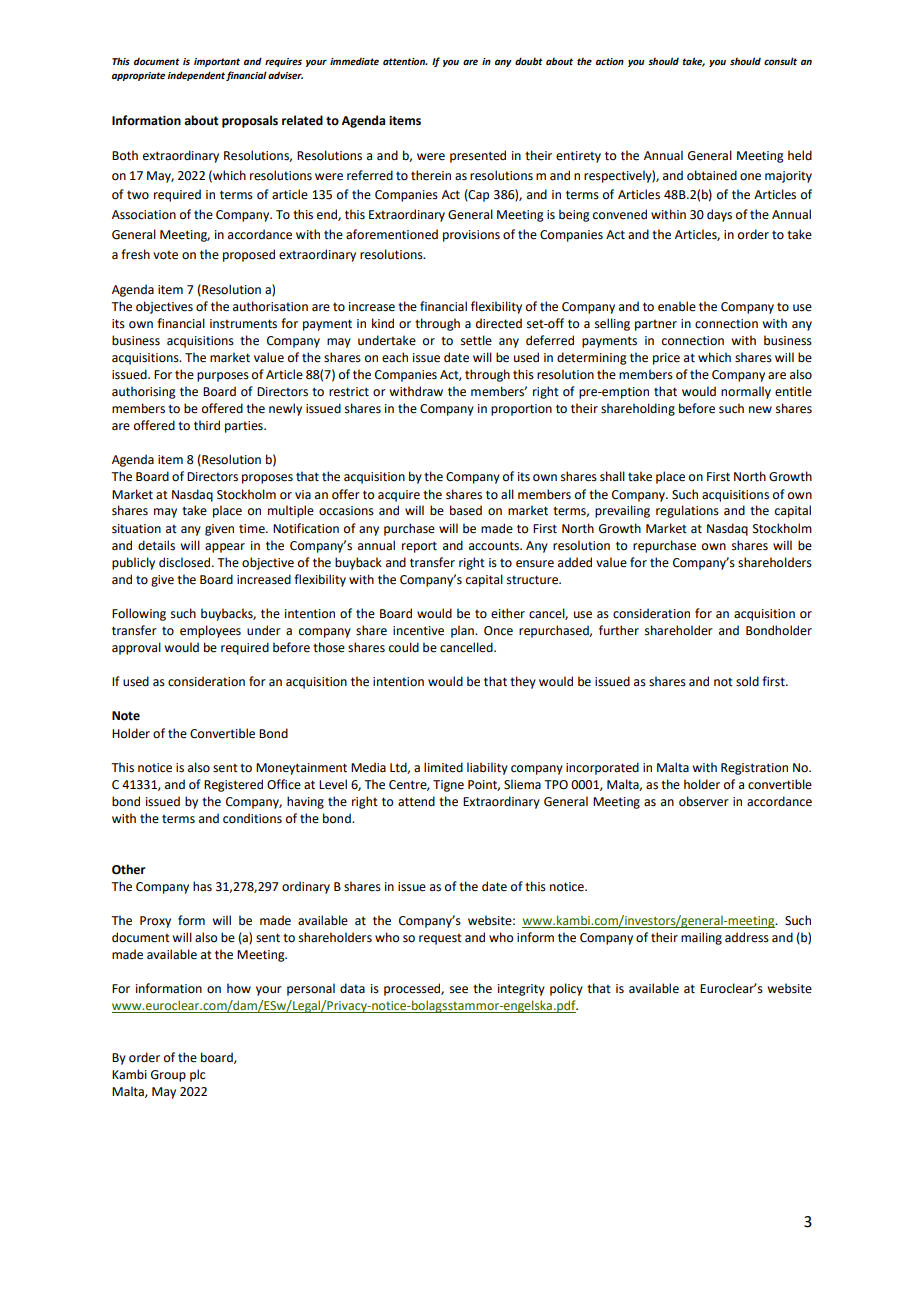 This document has height=1308, width=924. I want to click on doubt, so click(529, 61).
